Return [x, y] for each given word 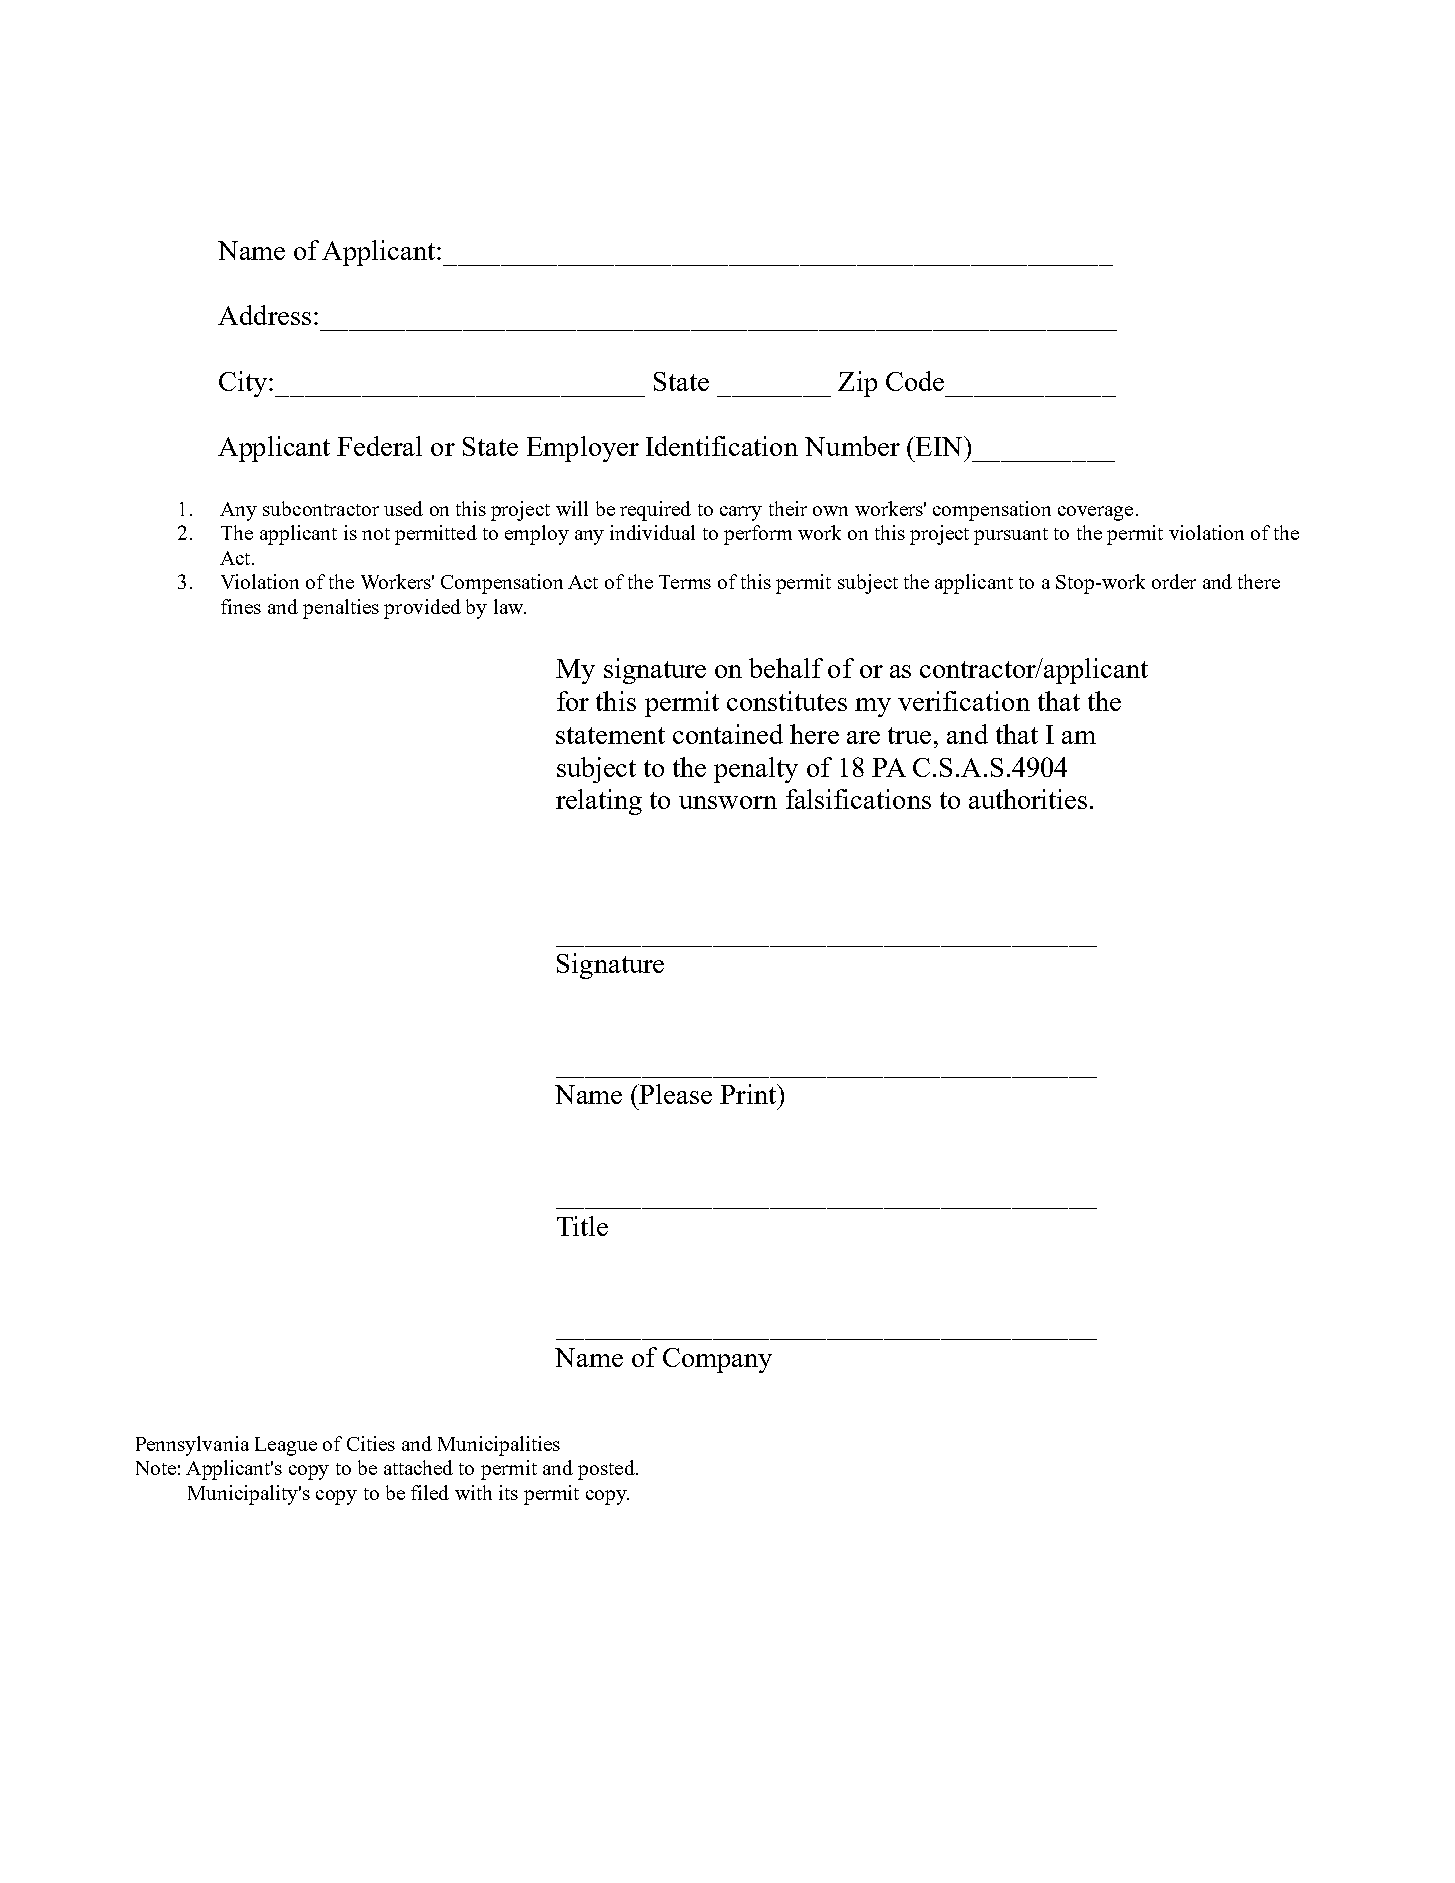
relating [599, 802]
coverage [1095, 513]
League [286, 1446]
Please [675, 1094]
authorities [1028, 799]
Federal [379, 446]
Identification [722, 446]
